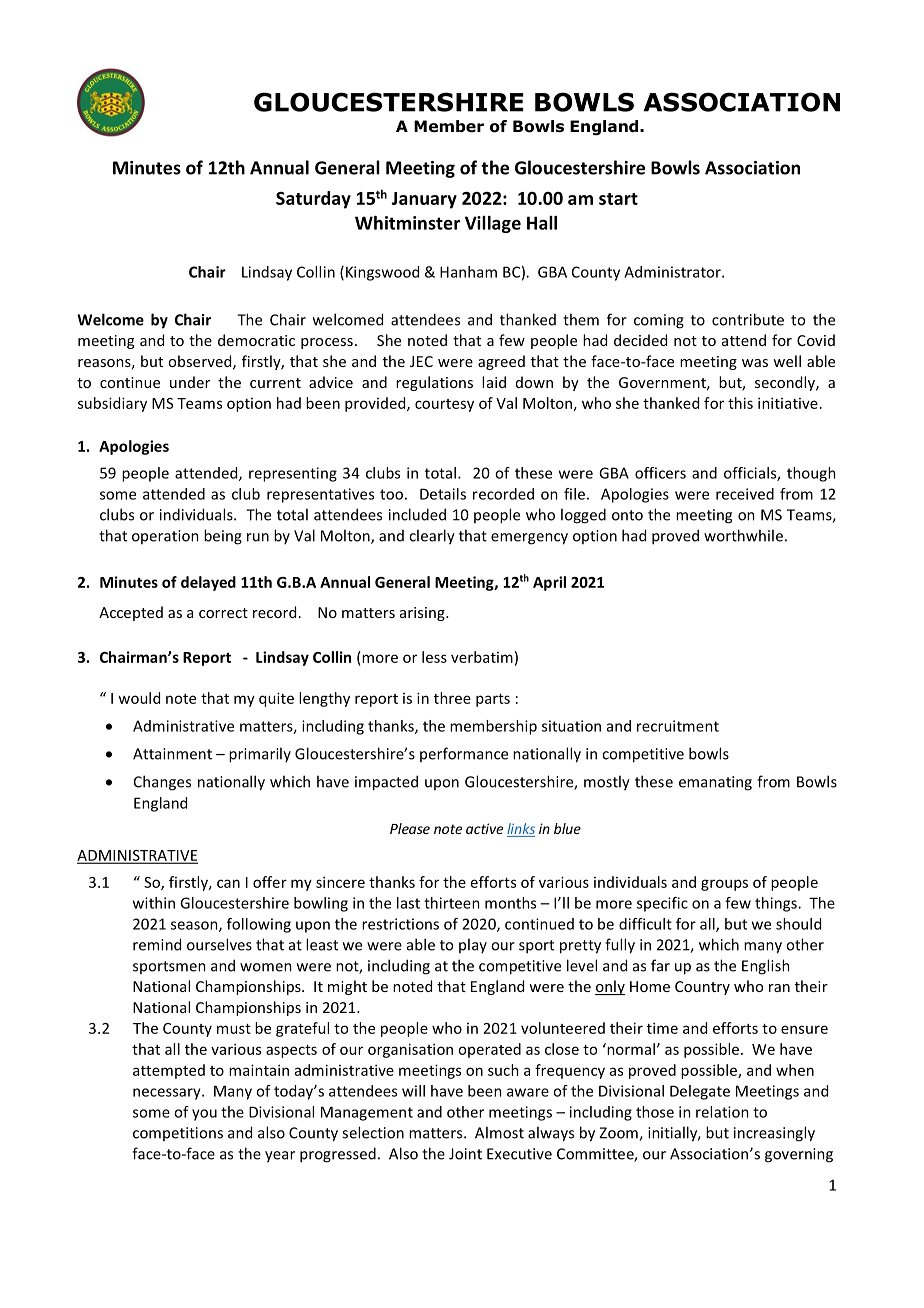  I want to click on Changes, so click(162, 783).
